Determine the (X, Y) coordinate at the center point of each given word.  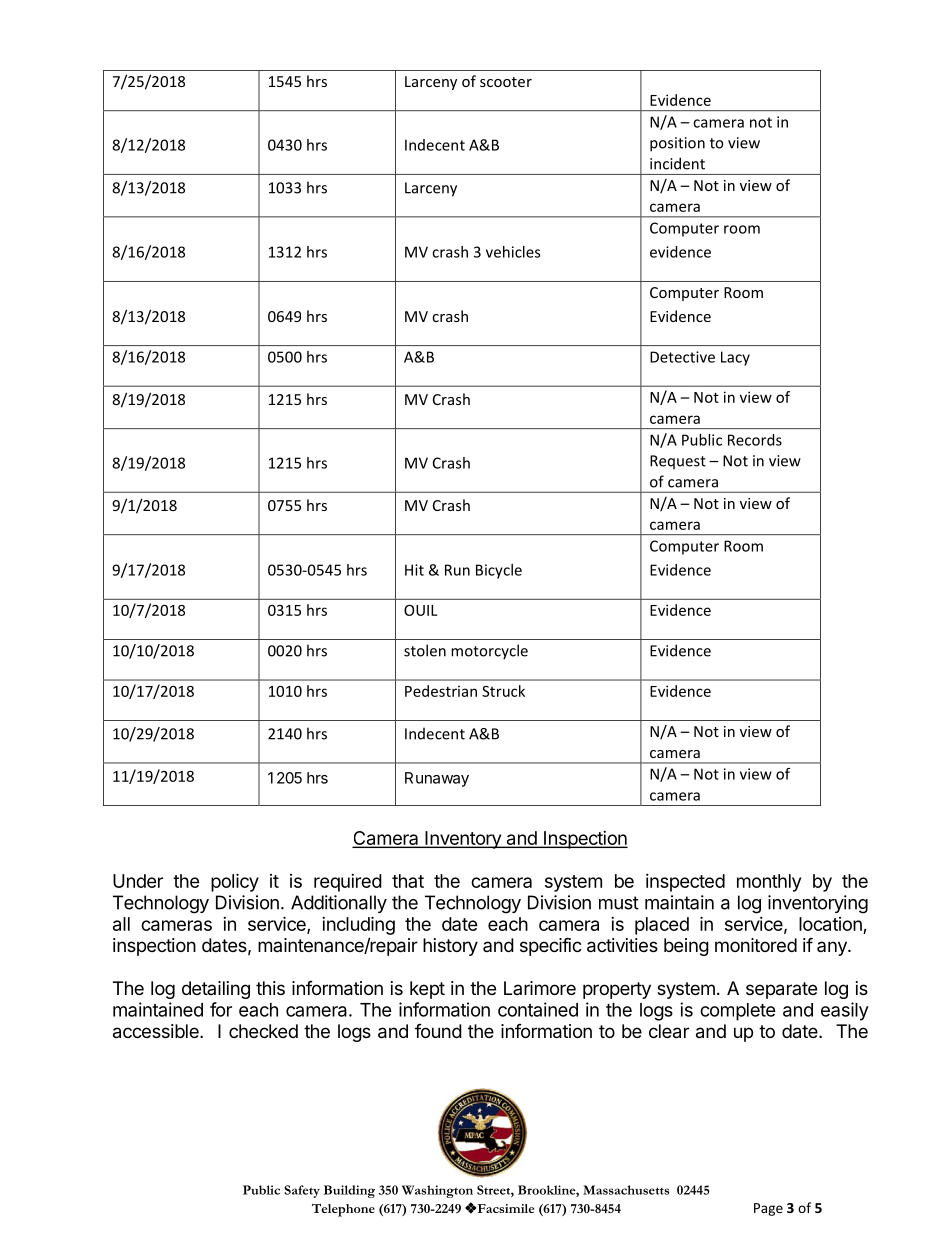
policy (235, 882)
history (450, 947)
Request (678, 462)
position (677, 144)
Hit (414, 570)
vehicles (513, 252)
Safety (302, 1191)
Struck (503, 691)
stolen (425, 650)
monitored (756, 945)
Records (755, 440)
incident (677, 163)
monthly (769, 883)
